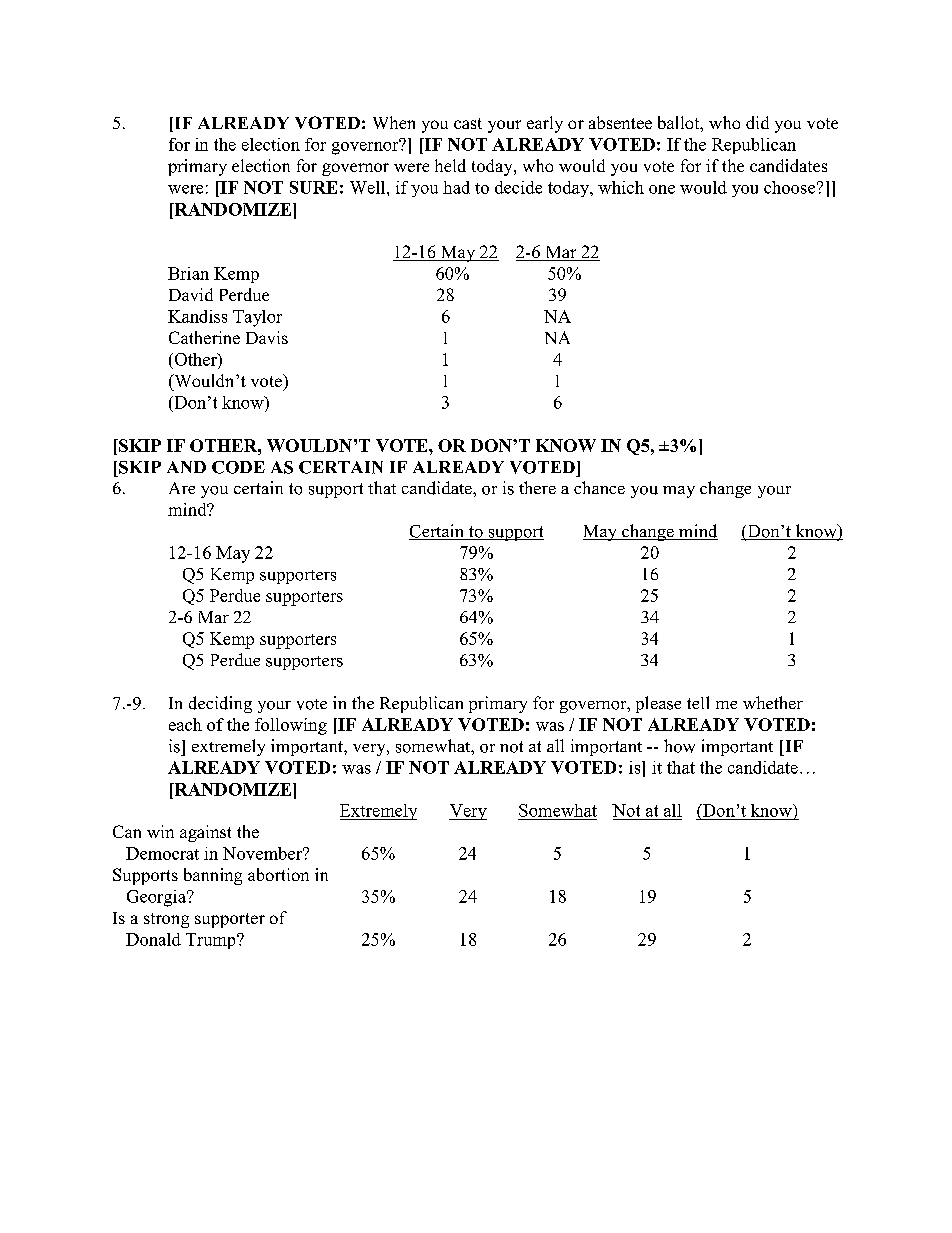  What do you see at coordinates (537, 487) in the page?
I see `there` at bounding box center [537, 487].
